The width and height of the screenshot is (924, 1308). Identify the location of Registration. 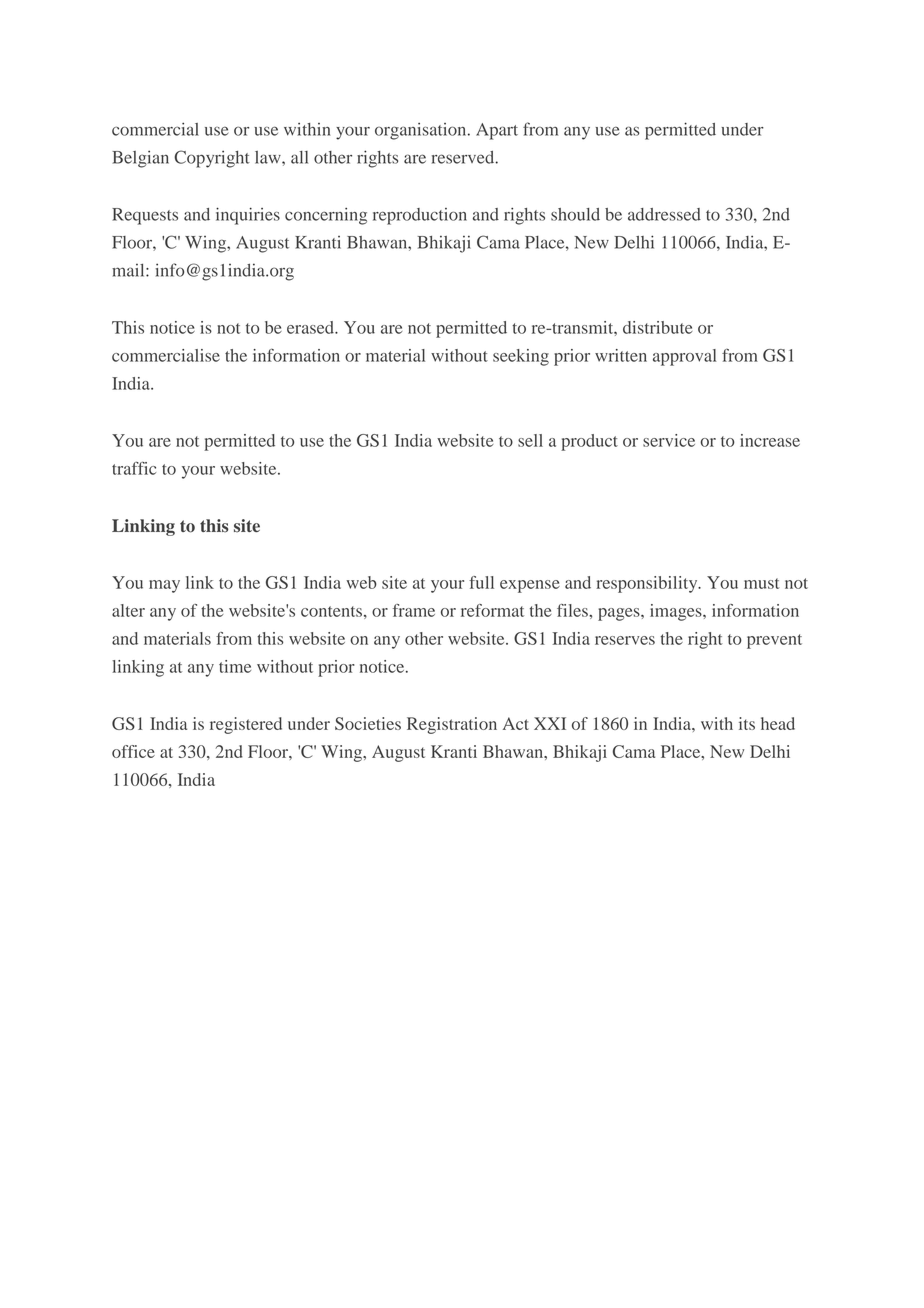
(452, 725).
